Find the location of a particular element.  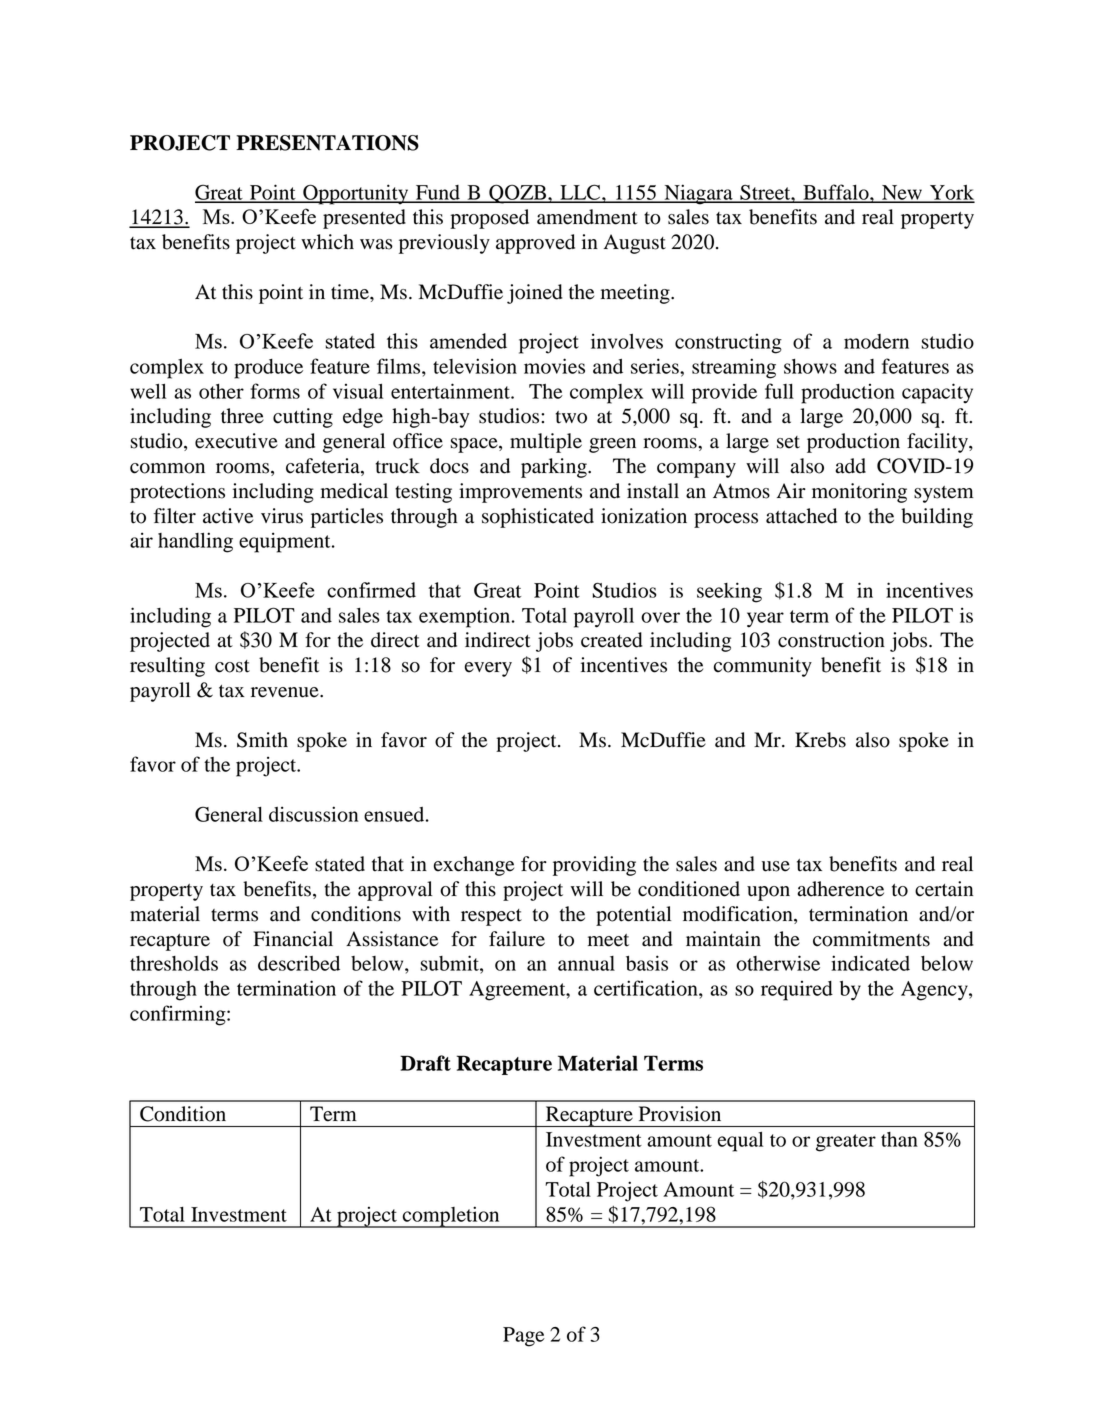

LLC is located at coordinates (580, 193).
